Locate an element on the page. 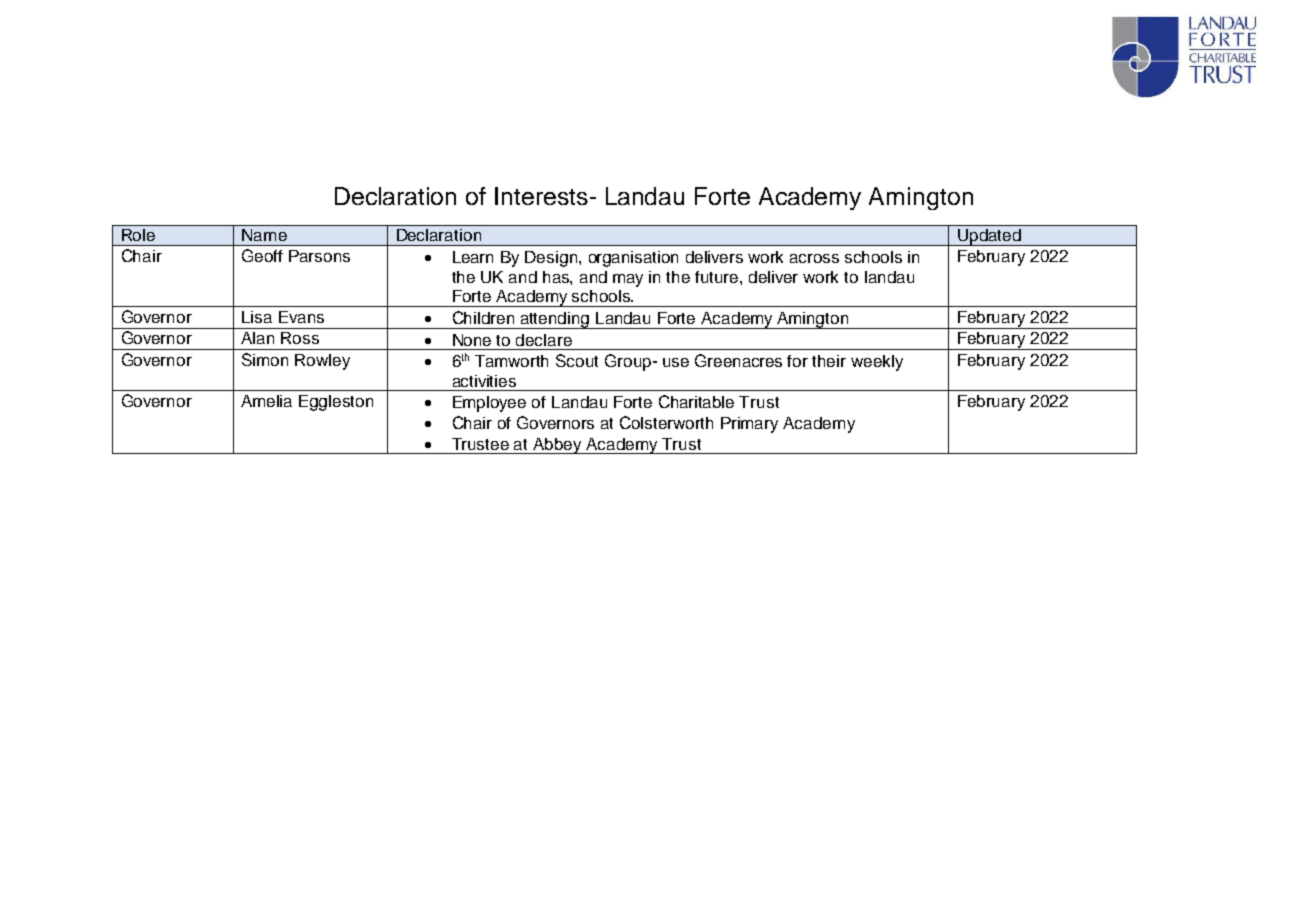  weekly is located at coordinates (877, 363).
